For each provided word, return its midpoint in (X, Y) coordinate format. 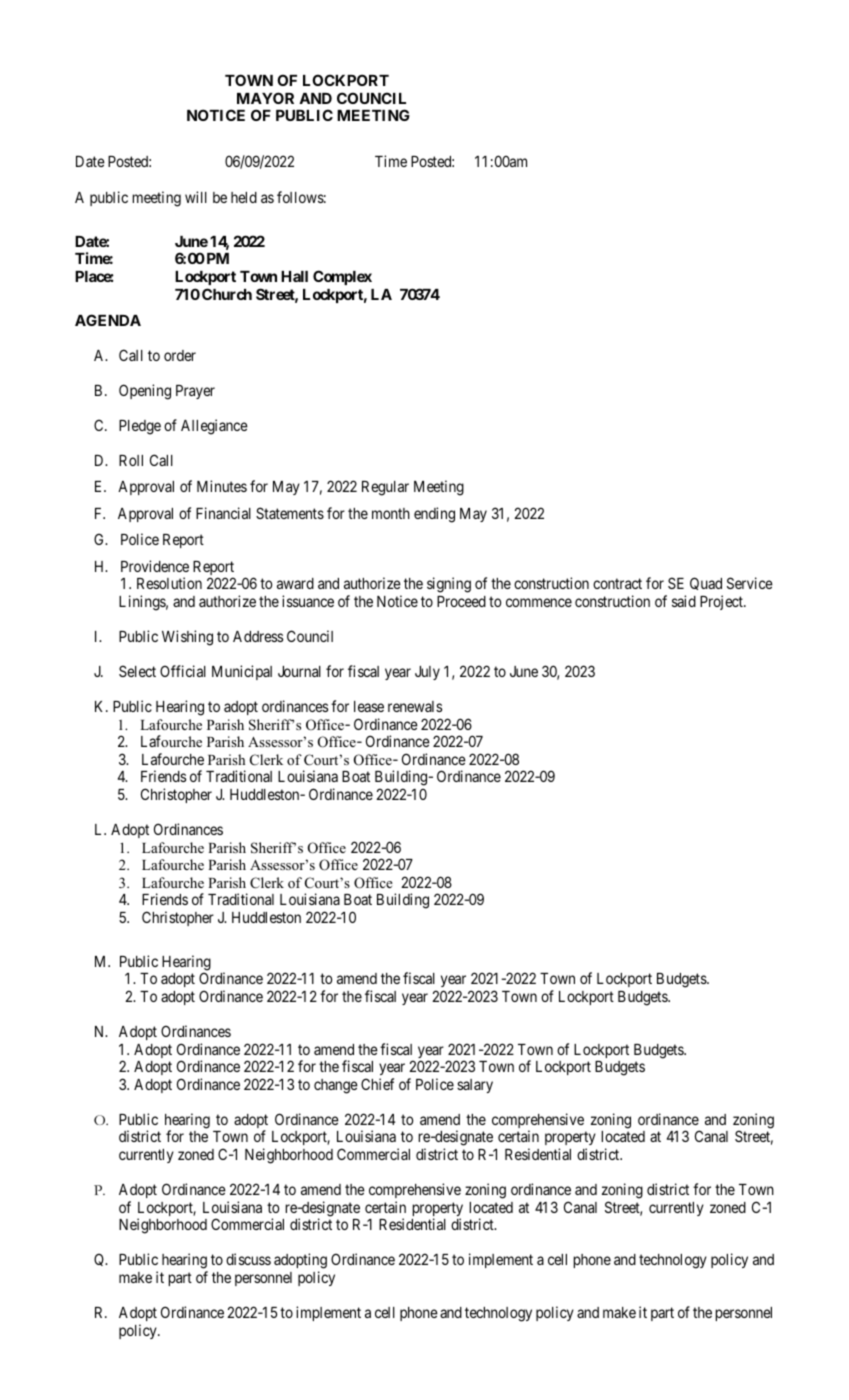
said (684, 601)
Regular (385, 488)
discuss (248, 1259)
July (427, 673)
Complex (342, 277)
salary (475, 1086)
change (336, 1086)
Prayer (195, 392)
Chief (377, 1084)
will (196, 197)
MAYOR (265, 98)
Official (183, 671)
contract (617, 583)
